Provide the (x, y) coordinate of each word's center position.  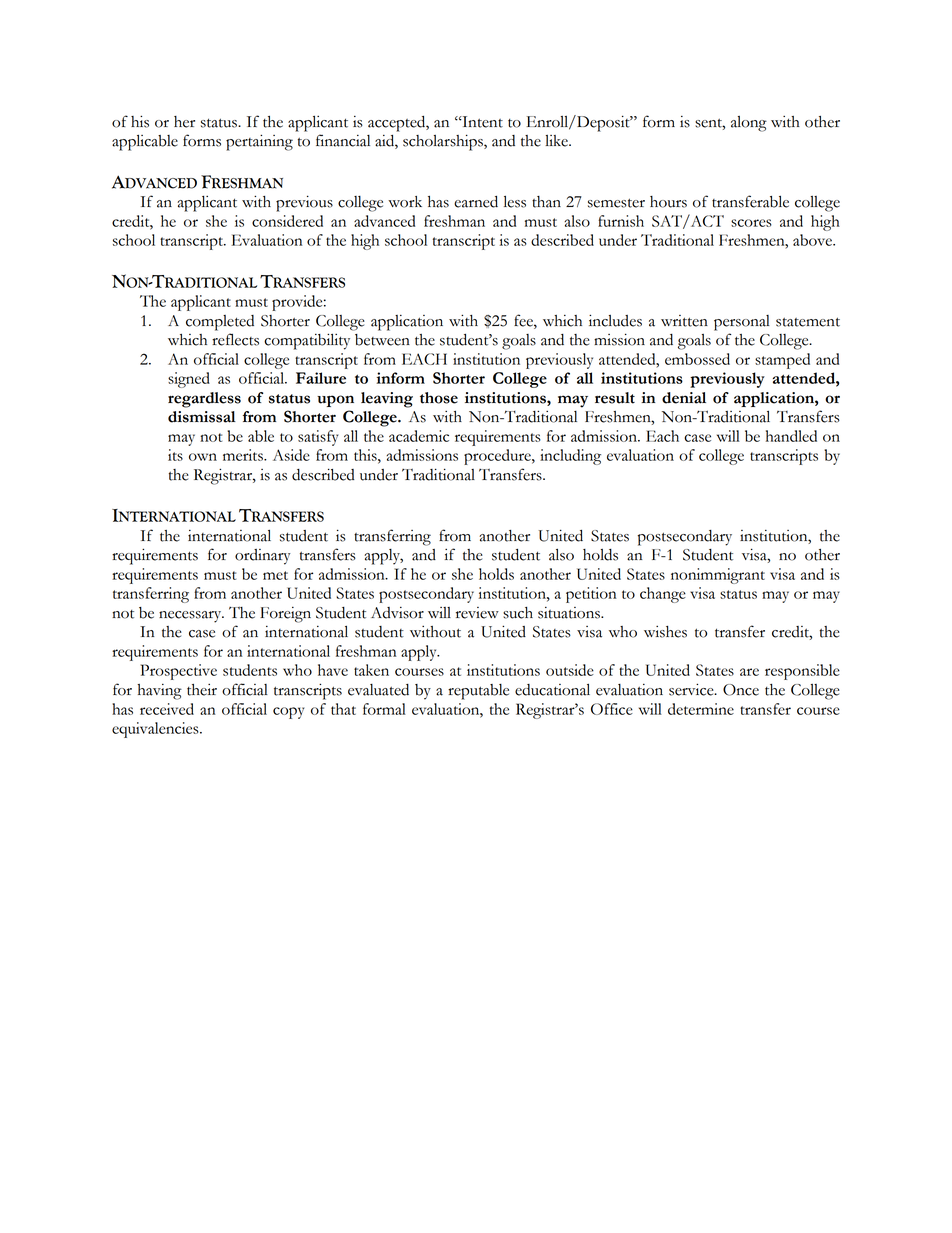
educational (552, 690)
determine (701, 709)
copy (288, 713)
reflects (235, 339)
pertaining (259, 142)
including (570, 457)
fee (524, 320)
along (749, 124)
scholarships (444, 142)
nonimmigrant (718, 576)
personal (742, 323)
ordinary (263, 557)
